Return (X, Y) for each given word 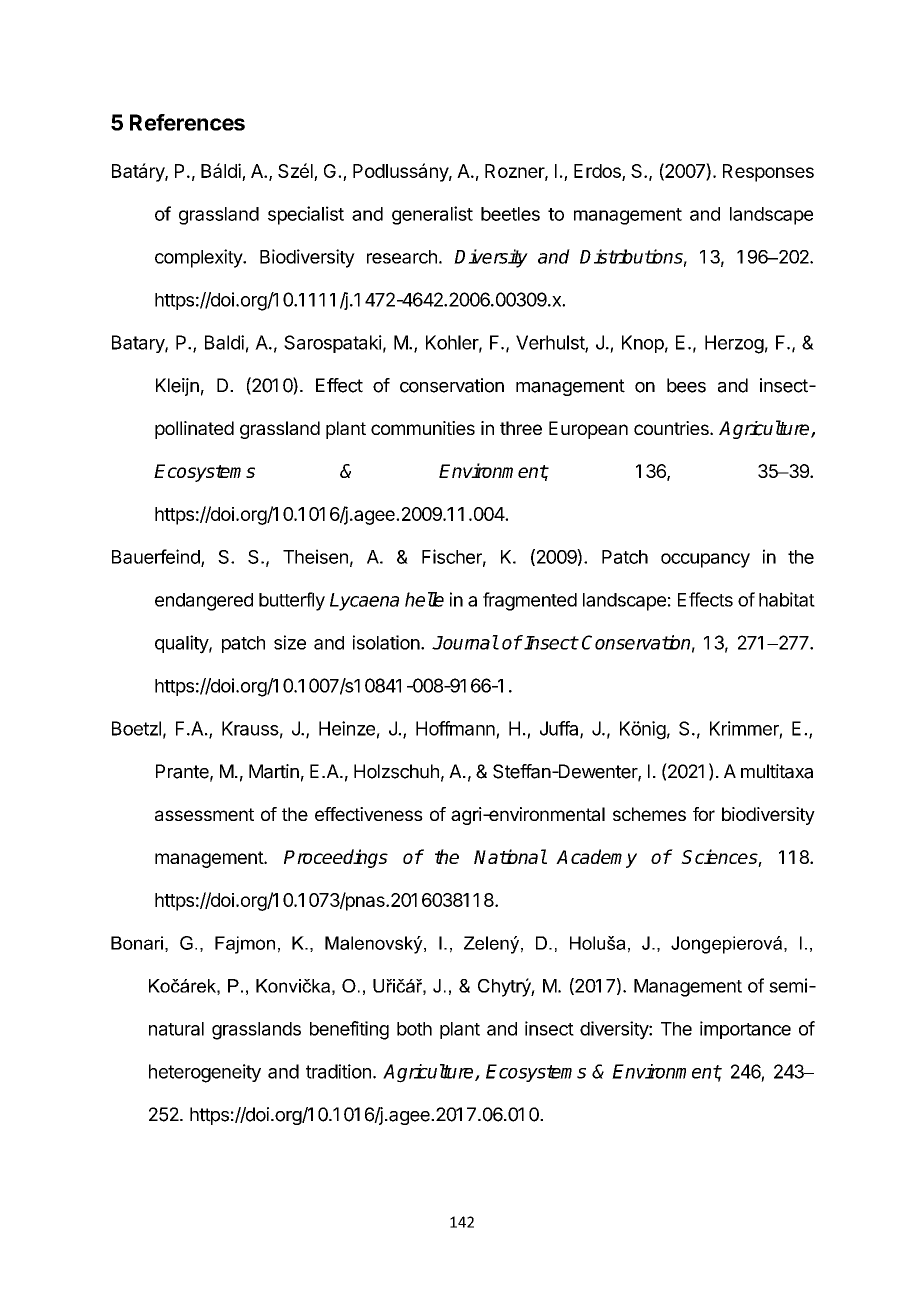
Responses (768, 173)
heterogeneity (205, 1073)
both (414, 1029)
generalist (432, 215)
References (187, 122)
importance (745, 1030)
